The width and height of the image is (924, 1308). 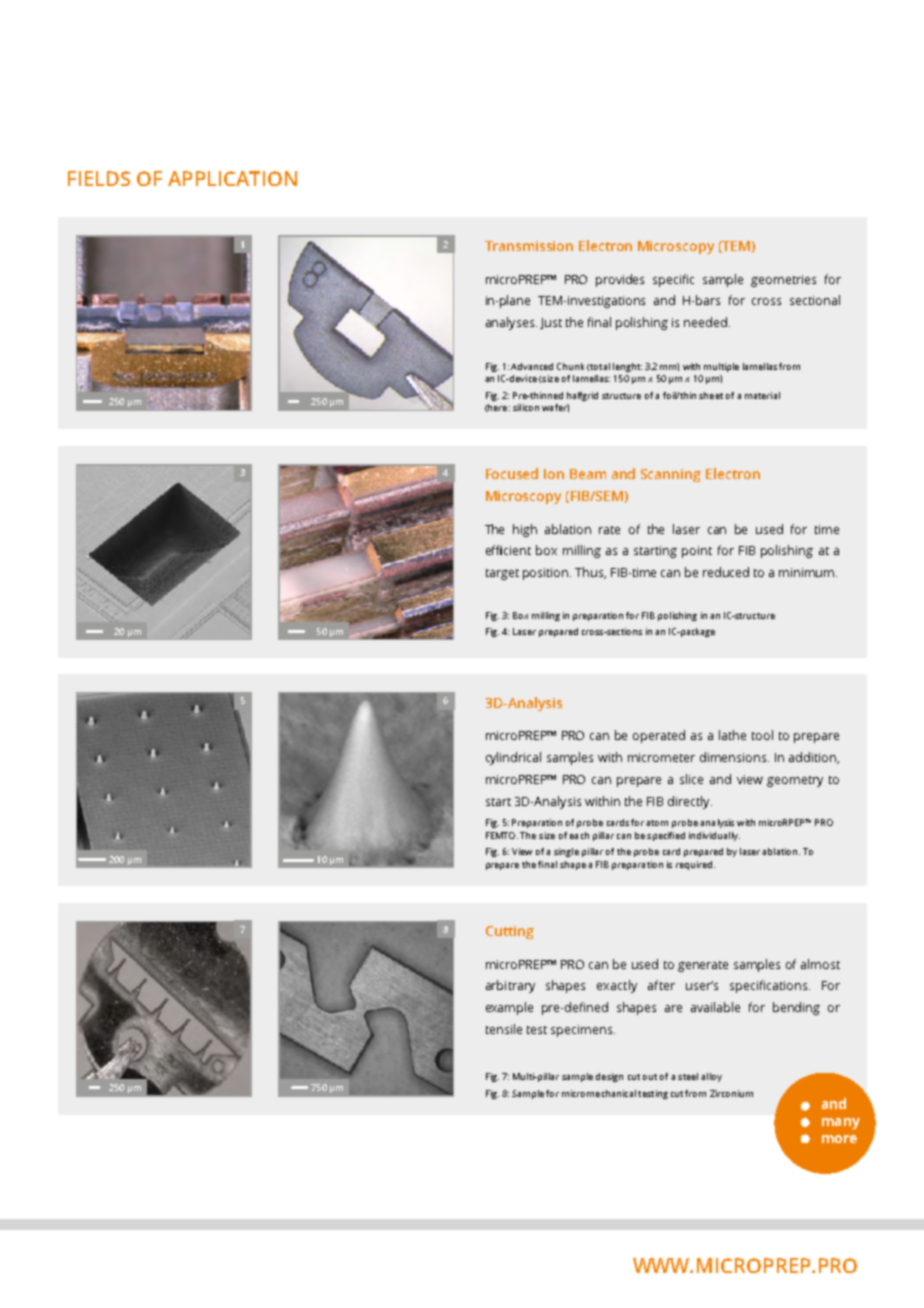 What do you see at coordinates (547, 574) in the image?
I see `position` at bounding box center [547, 574].
